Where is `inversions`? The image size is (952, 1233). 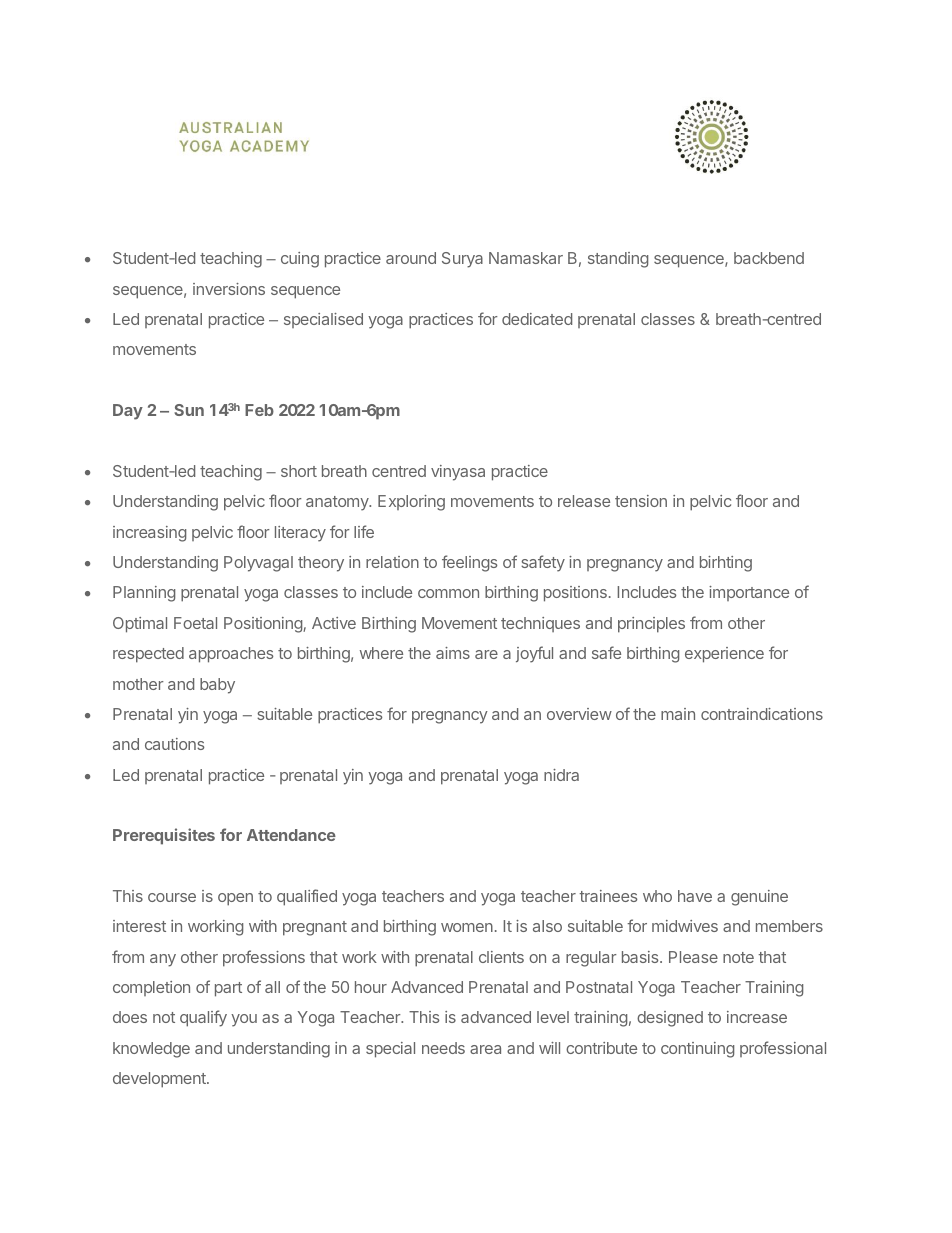 inversions is located at coordinates (229, 289).
